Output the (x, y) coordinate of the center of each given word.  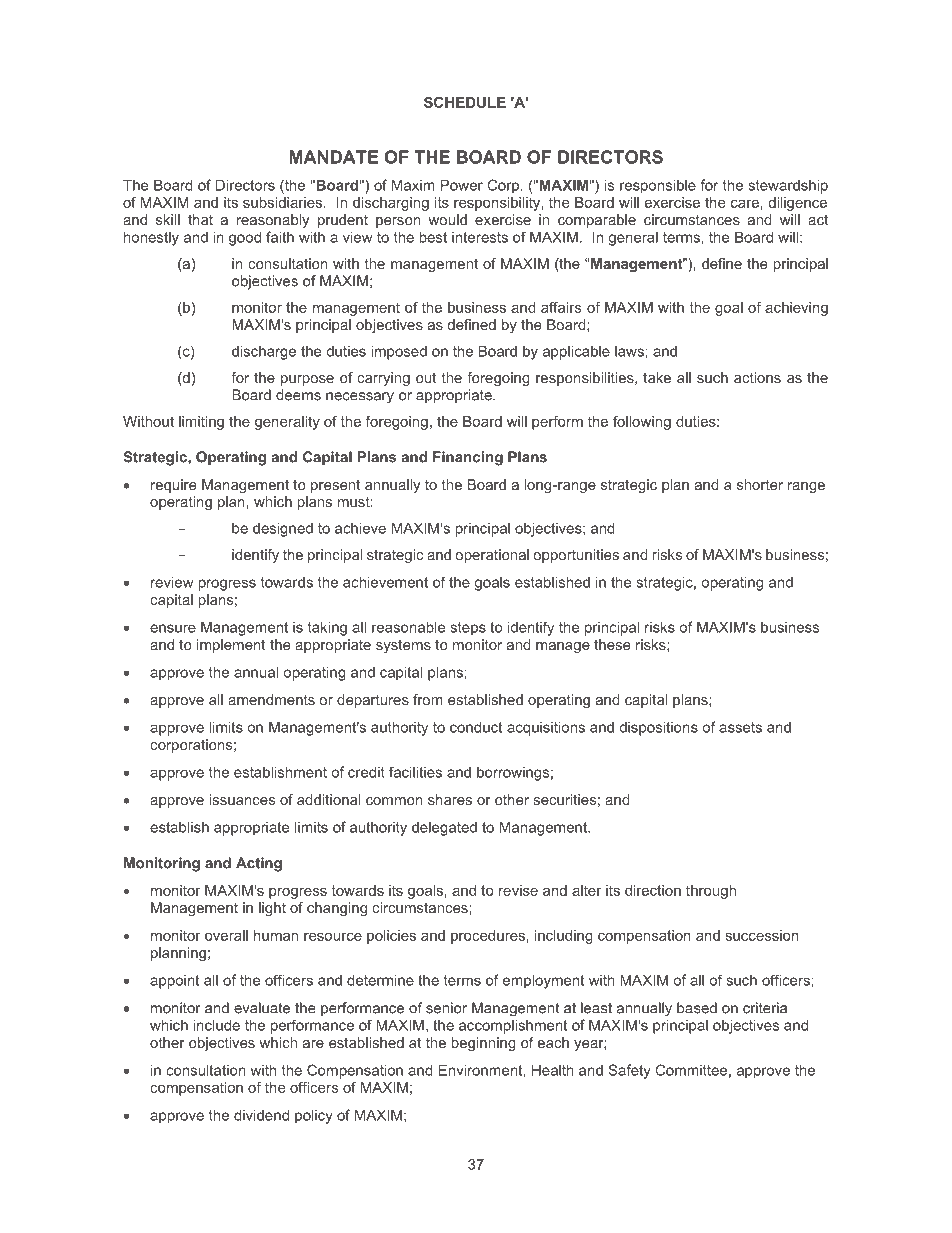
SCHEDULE (465, 102)
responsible (658, 186)
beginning (483, 1044)
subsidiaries (282, 202)
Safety (629, 1071)
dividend (261, 1115)
